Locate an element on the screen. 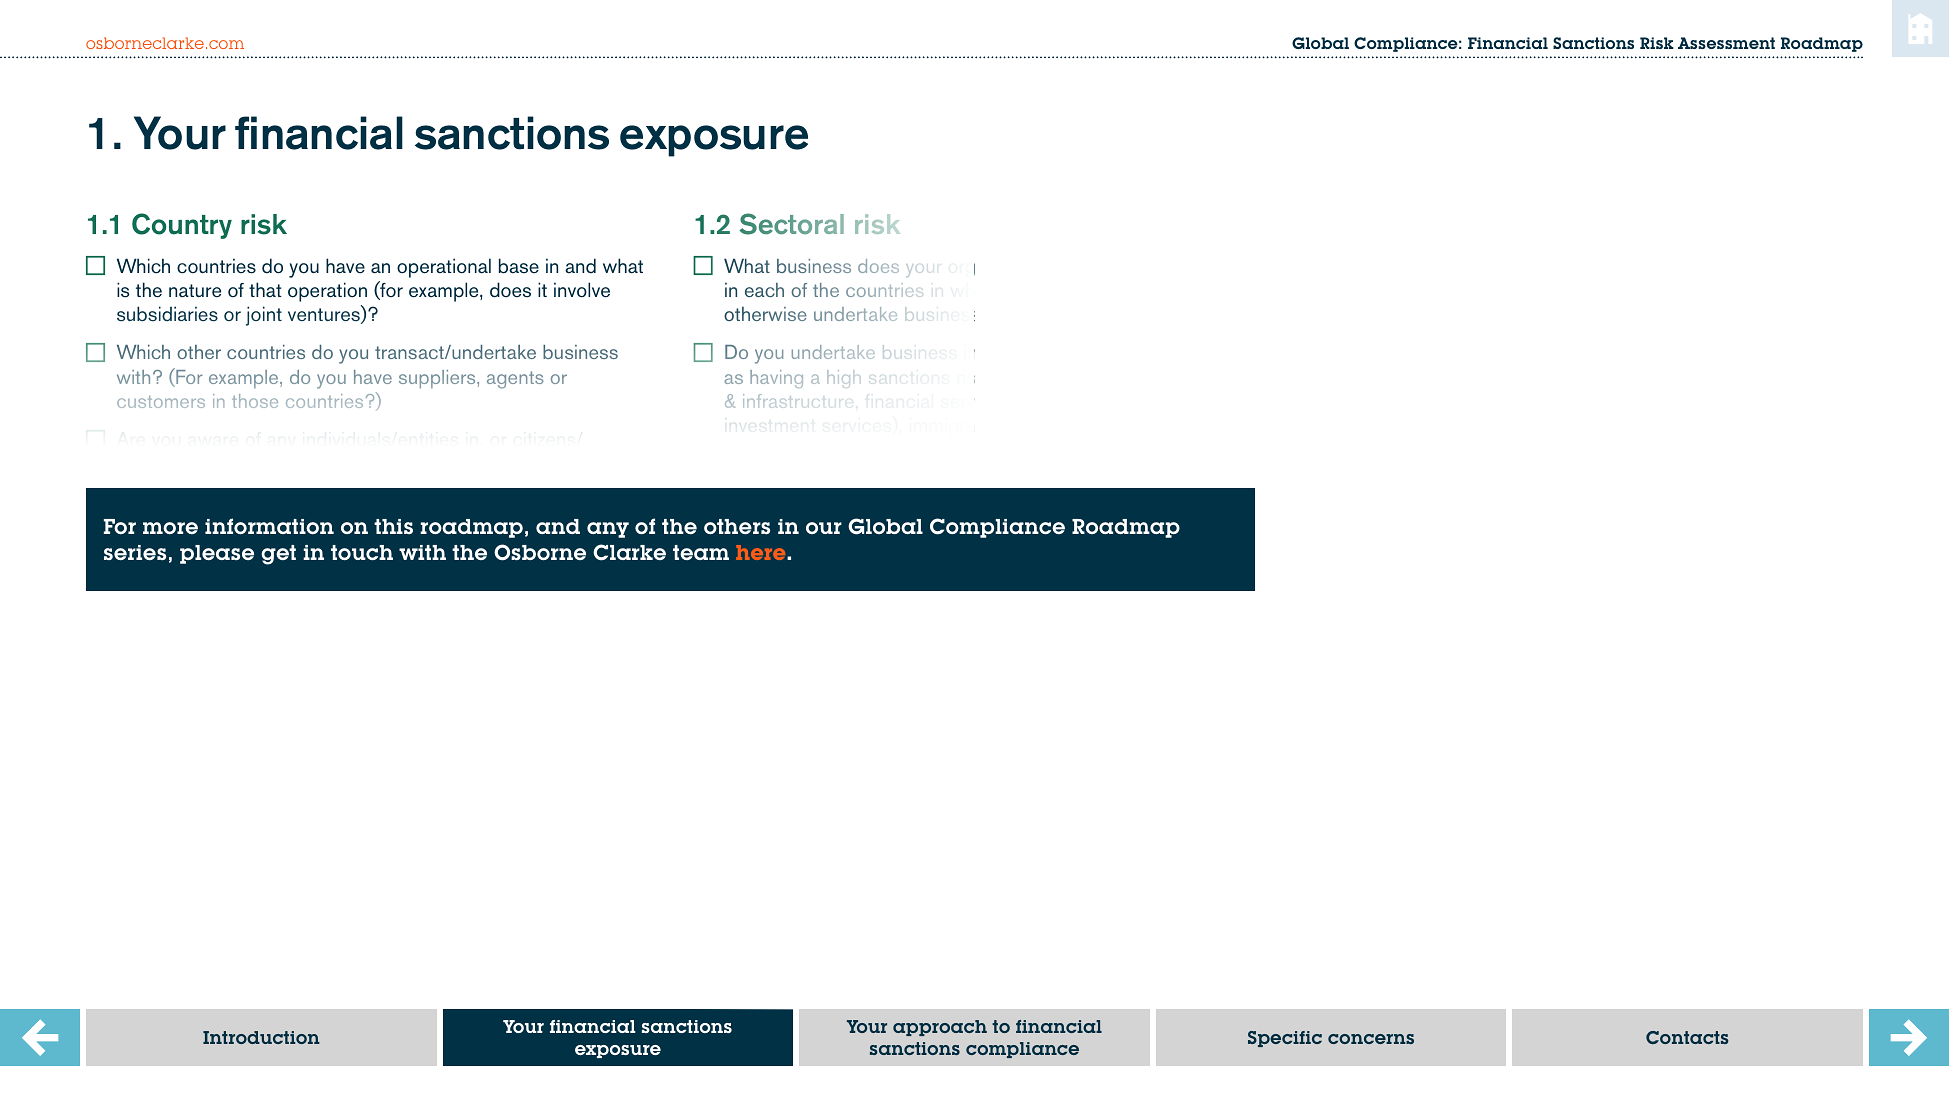 This screenshot has height=1095, width=1949. involve is located at coordinates (582, 290).
